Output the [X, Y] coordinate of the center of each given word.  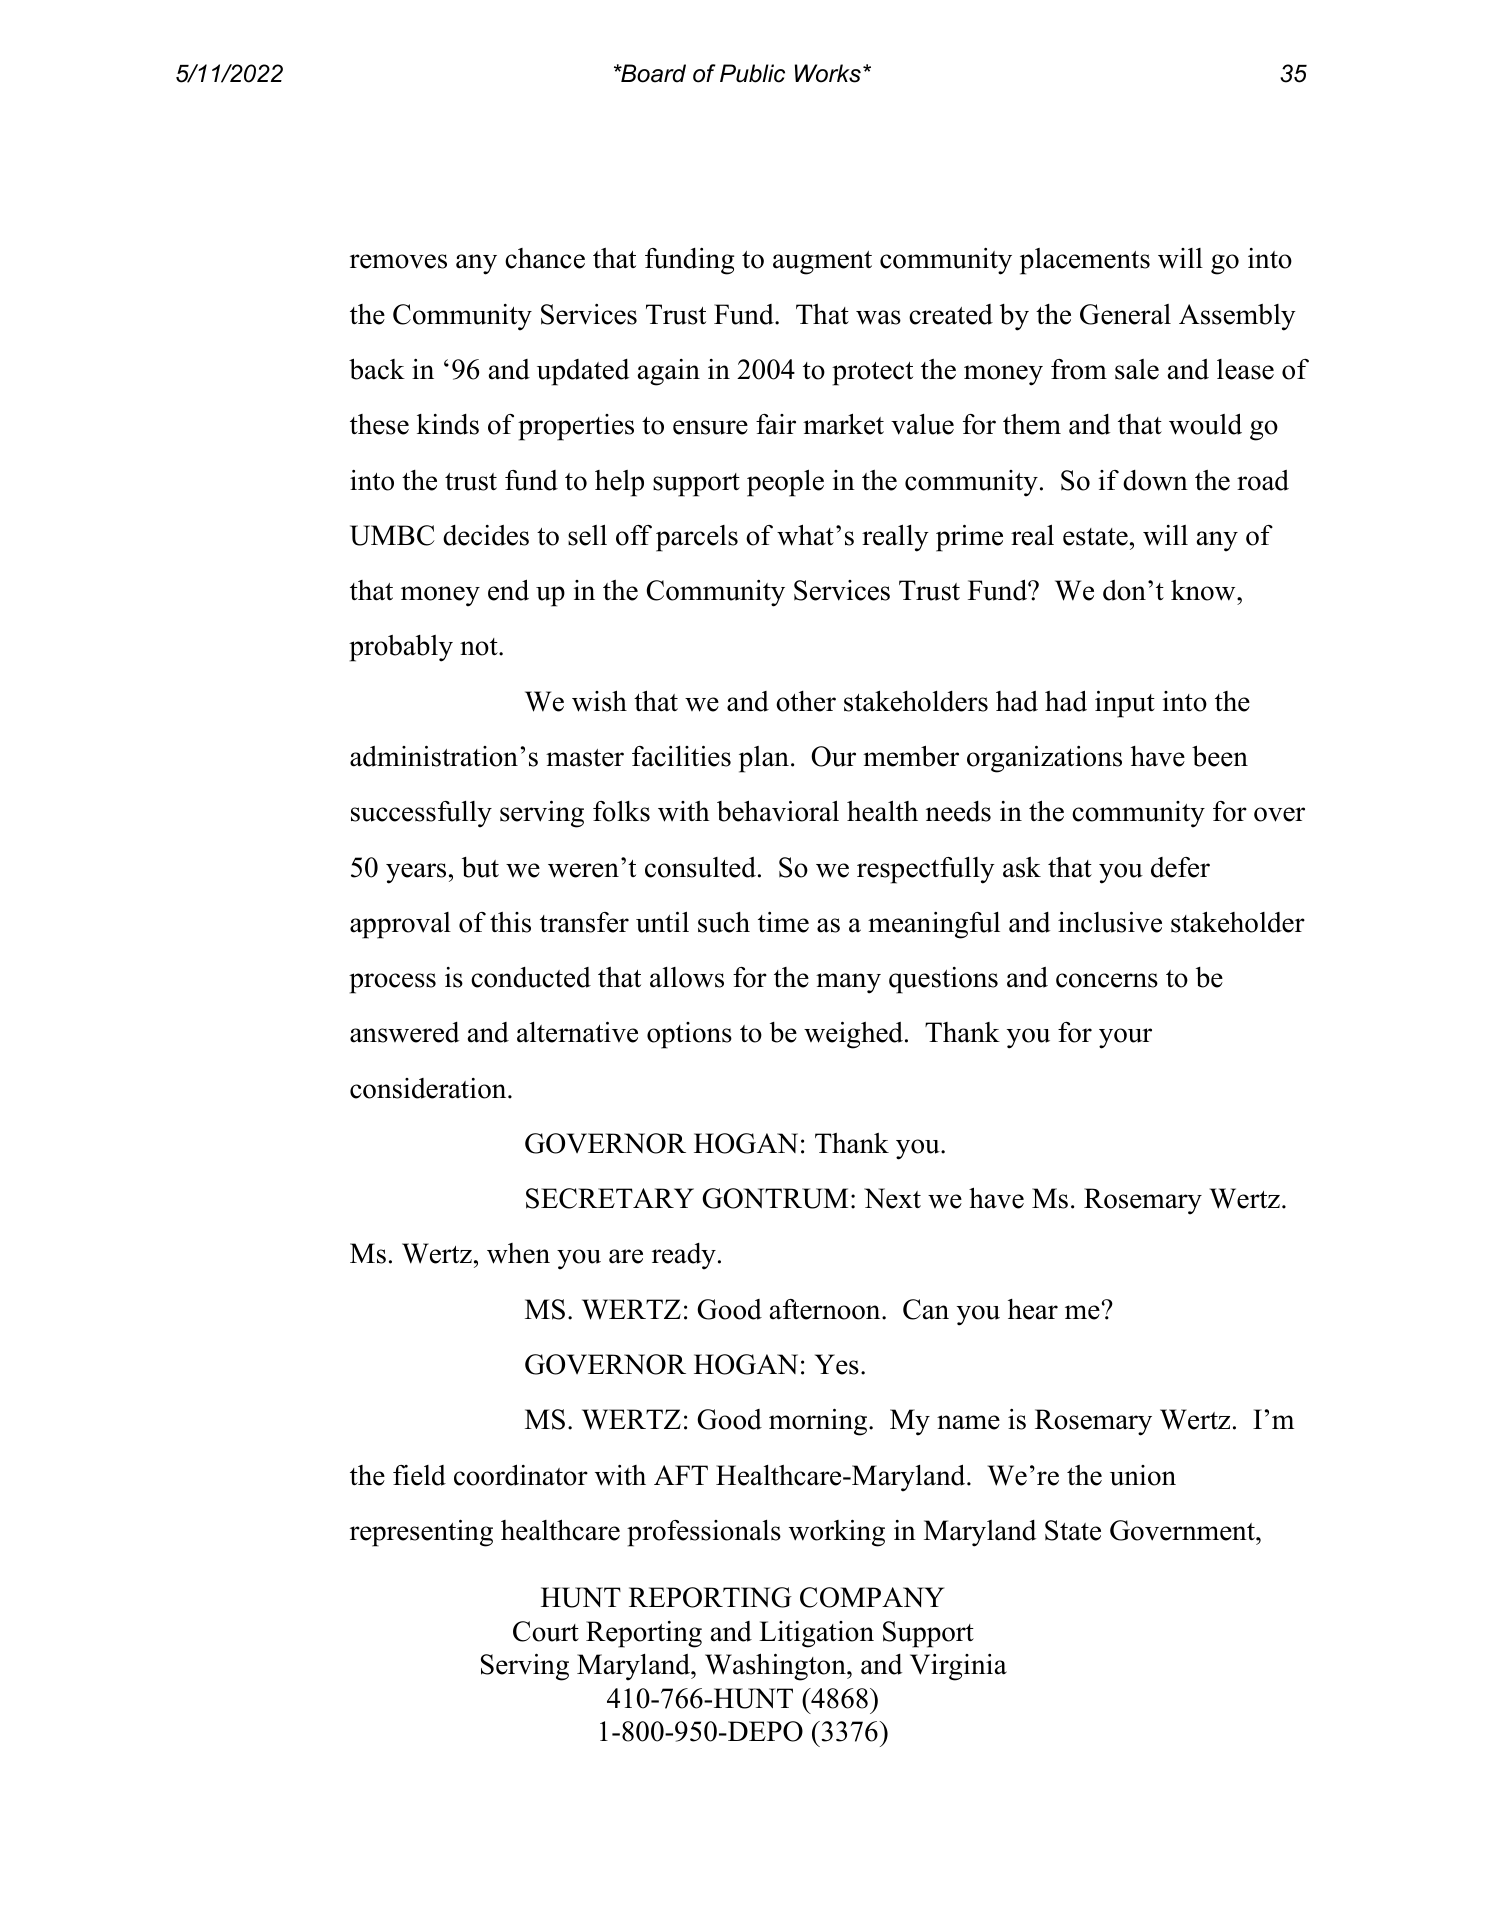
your [1125, 1038]
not [480, 647]
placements [1085, 261]
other [806, 701]
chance [545, 258]
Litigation [816, 1634]
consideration [429, 1088]
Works [828, 73]
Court [546, 1631]
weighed [853, 1035]
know [1204, 590]
